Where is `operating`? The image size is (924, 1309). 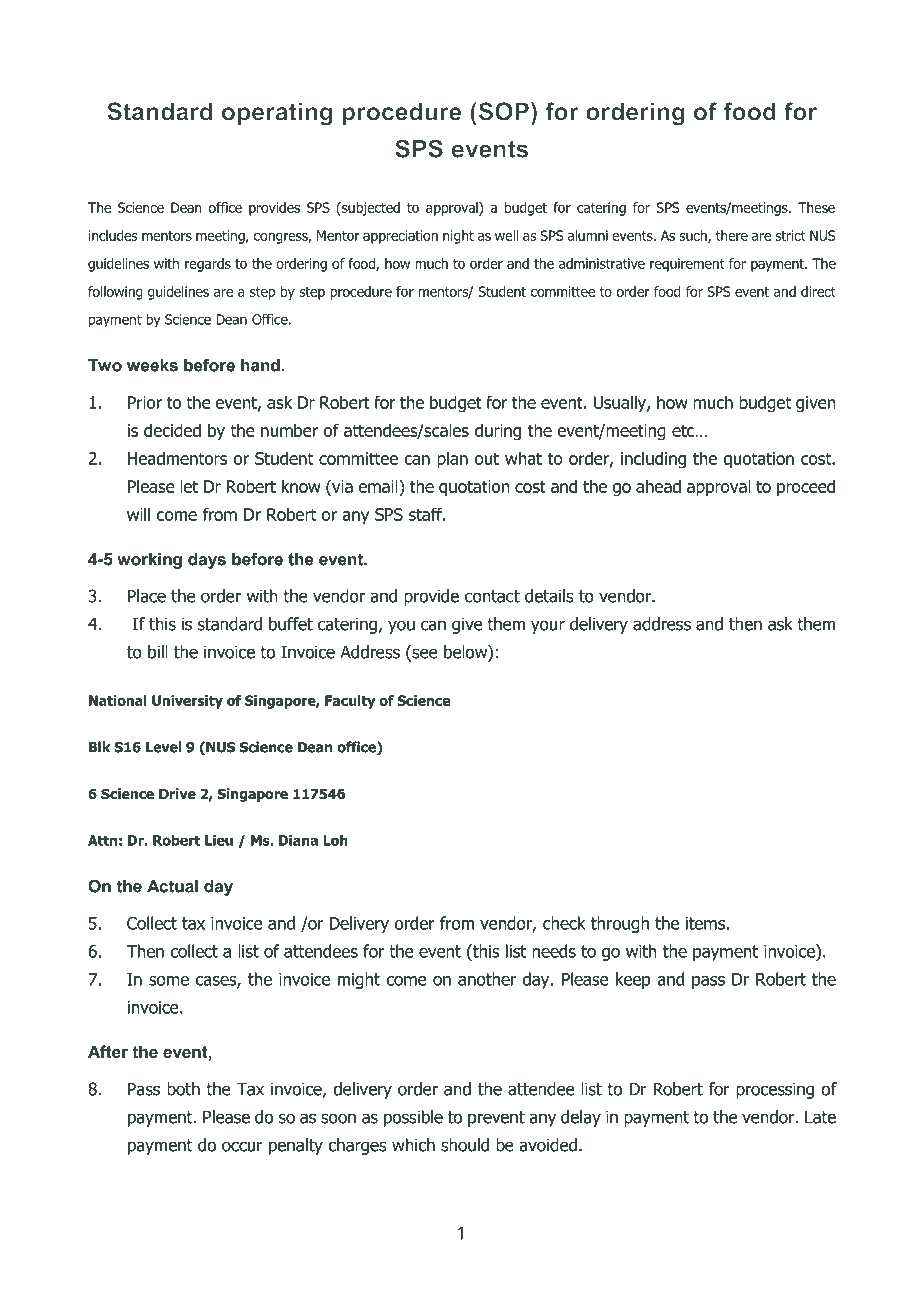 operating is located at coordinates (277, 114).
